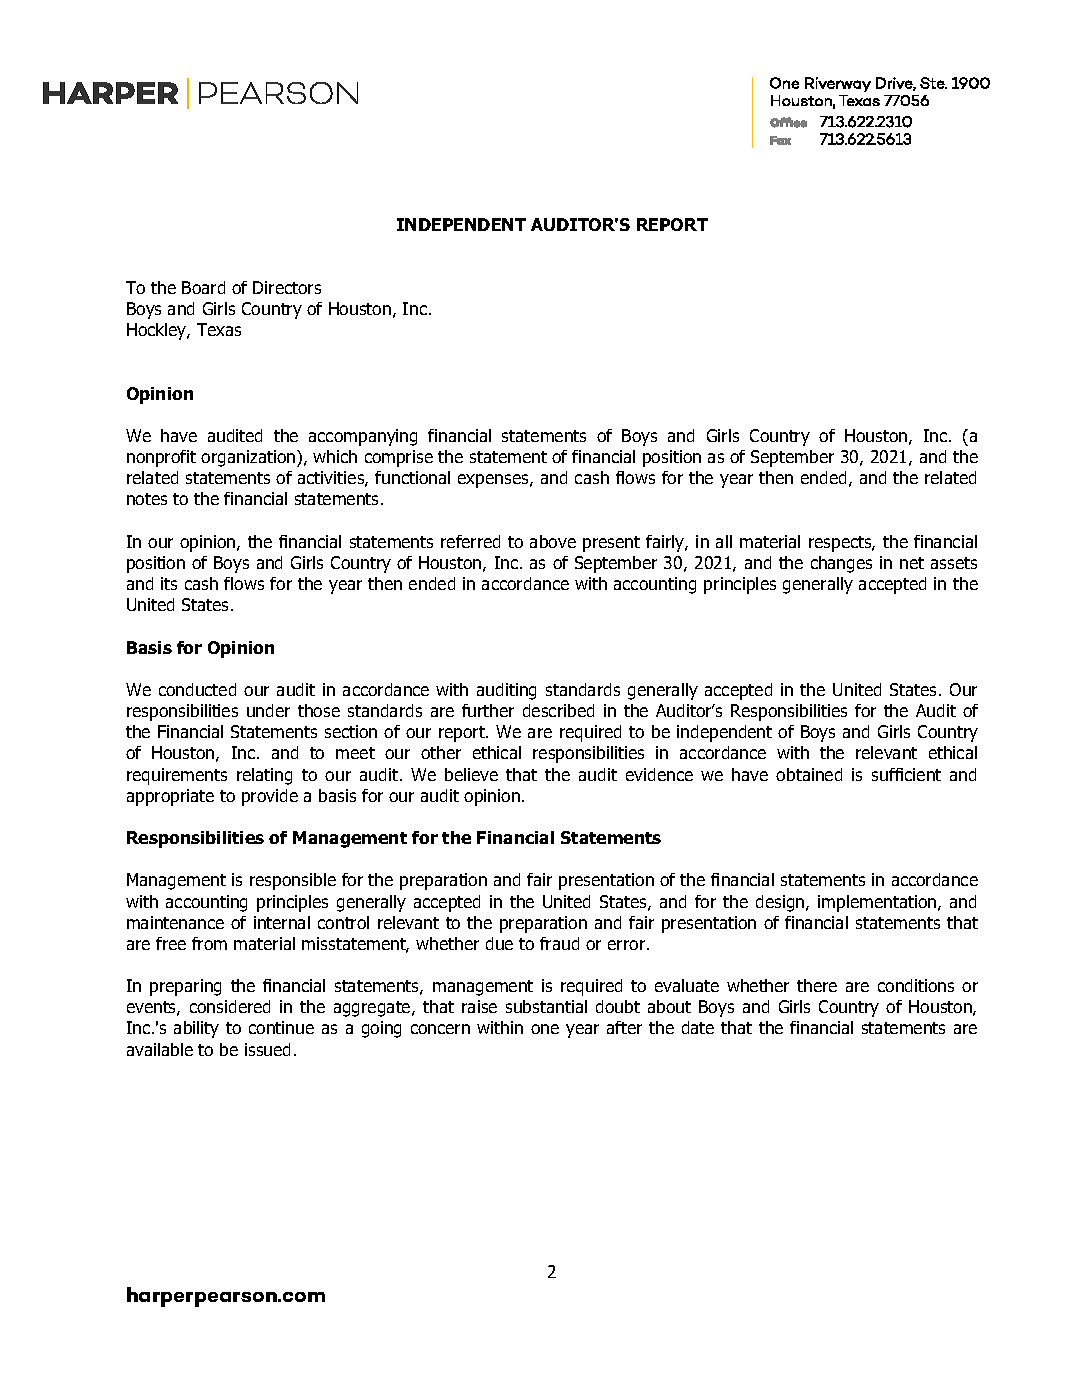  I want to click on continue, so click(281, 1027).
